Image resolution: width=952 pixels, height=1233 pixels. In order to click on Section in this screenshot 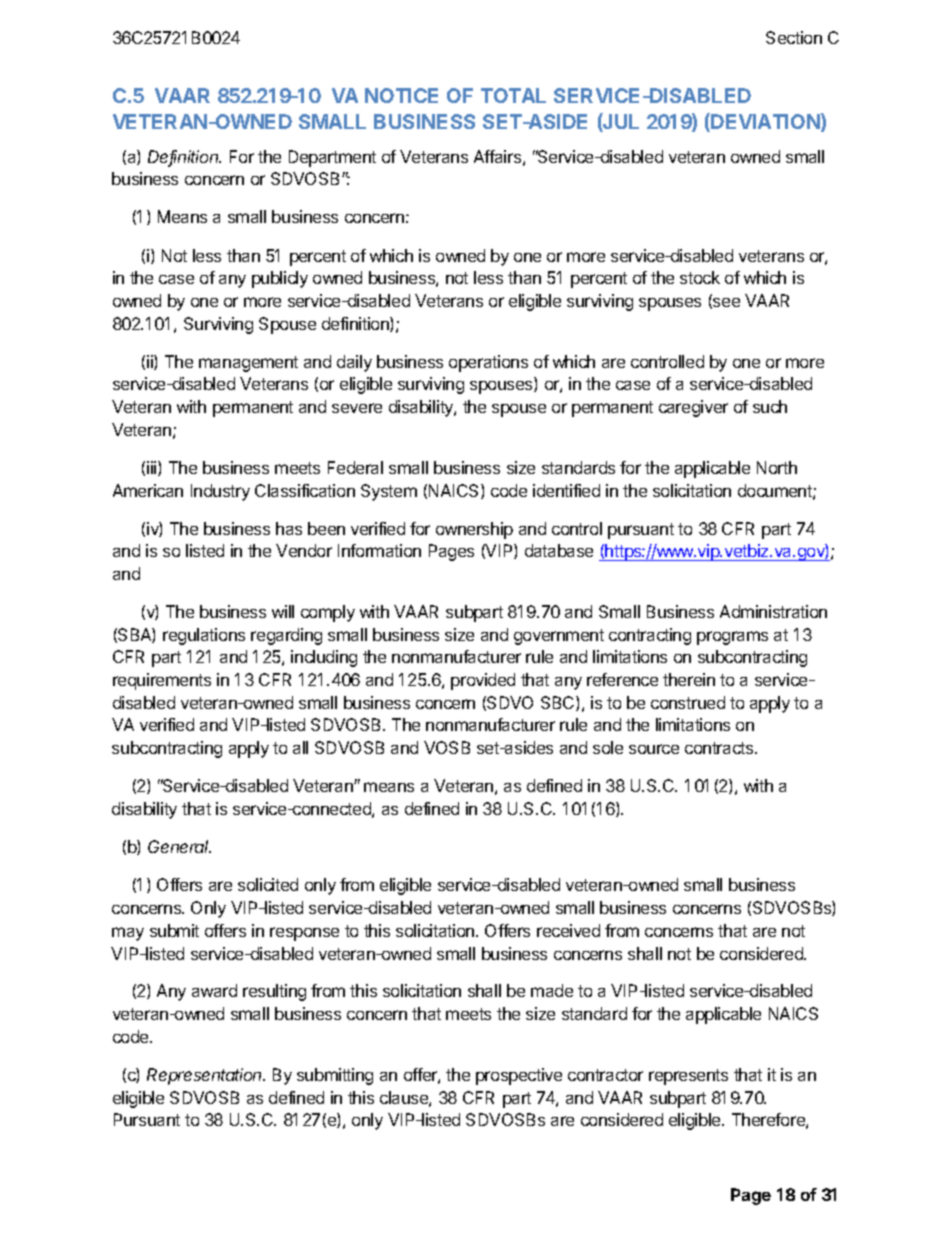, I will do `click(794, 37)`.
